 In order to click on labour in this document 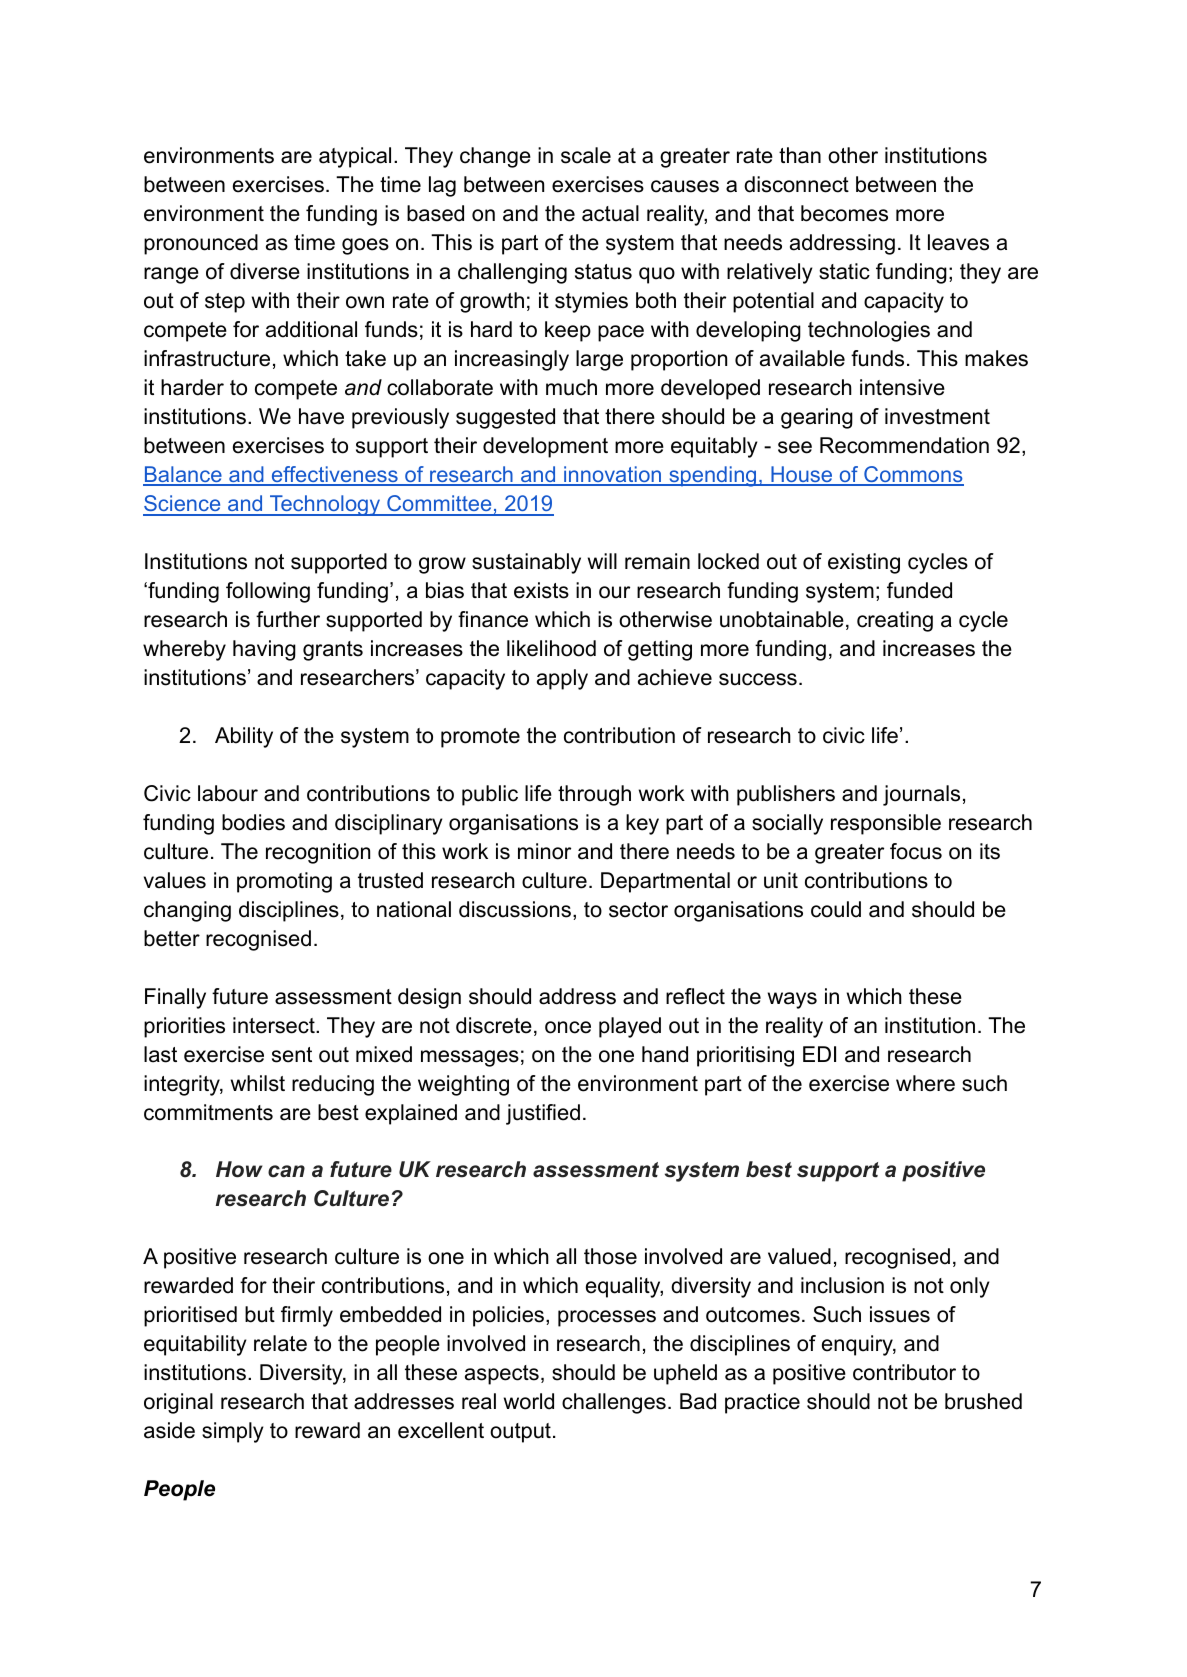, I will do `click(228, 793)`.
